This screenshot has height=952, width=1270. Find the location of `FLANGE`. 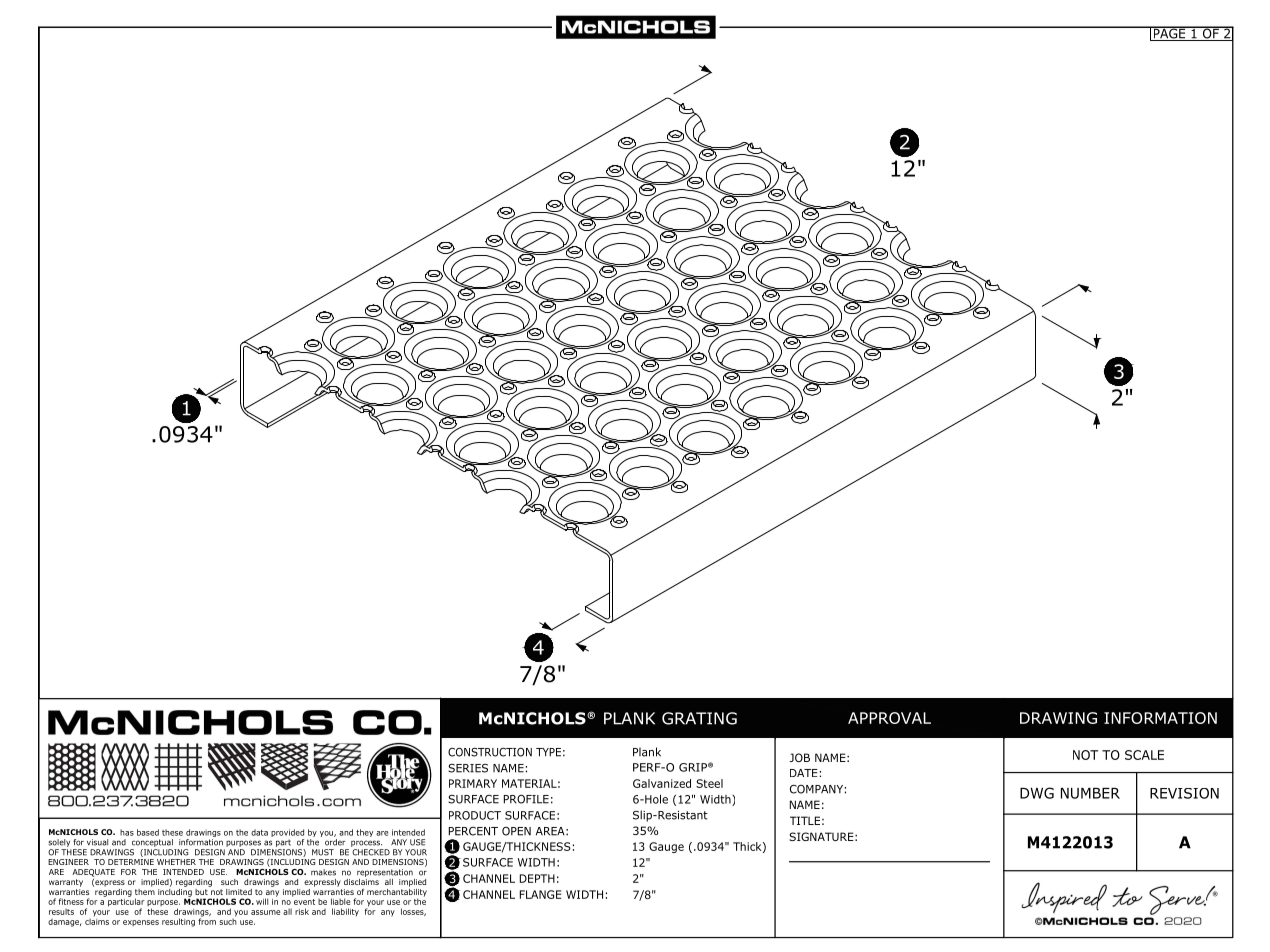

FLANGE is located at coordinates (540, 894).
